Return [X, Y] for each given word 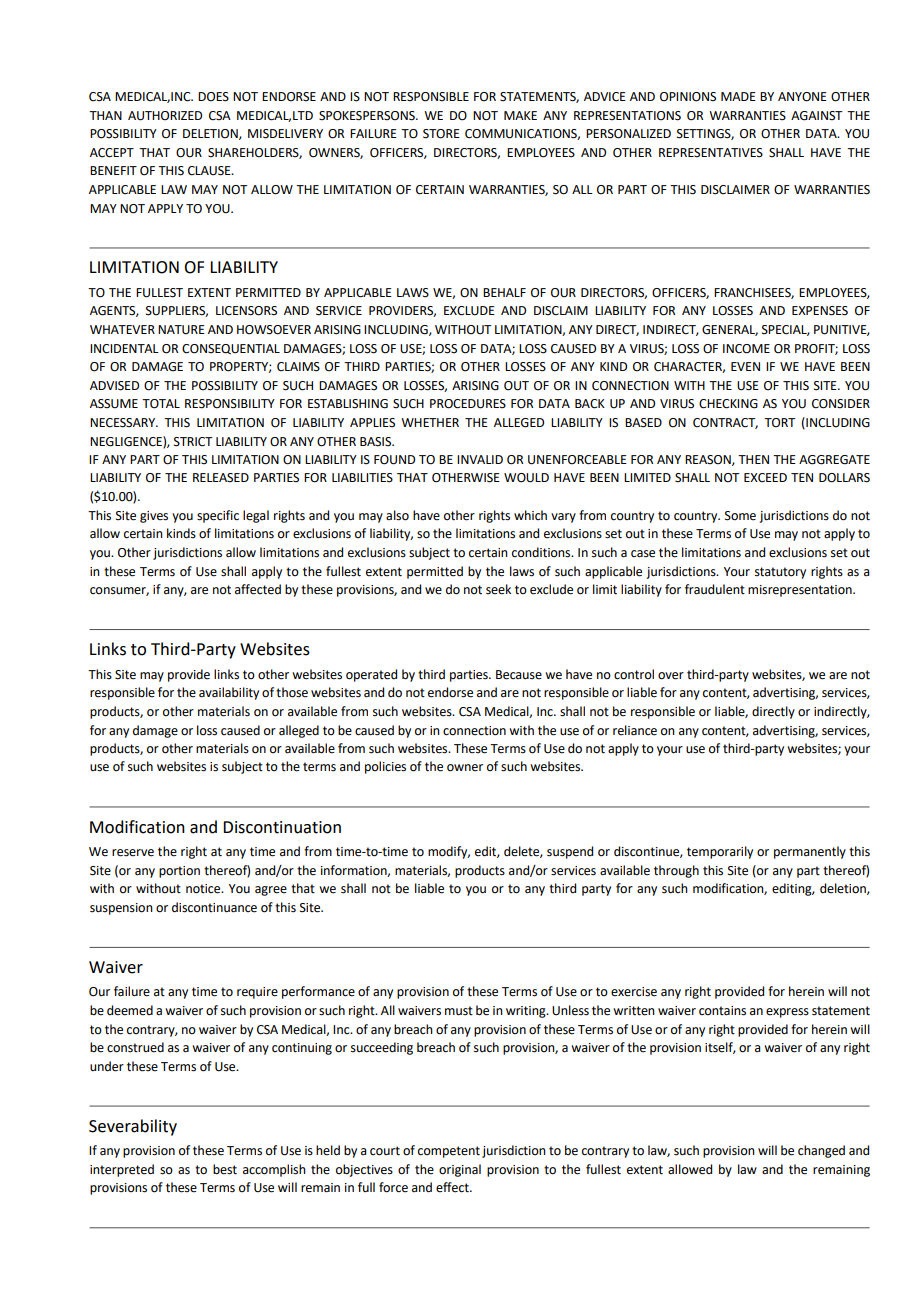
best [225, 1169]
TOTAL [161, 404]
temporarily [720, 852]
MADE [738, 96]
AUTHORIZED [165, 116]
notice [204, 889]
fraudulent [715, 589]
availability [229, 693]
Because [519, 675]
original [460, 1170]
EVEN [745, 366]
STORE [441, 134]
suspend [570, 852]
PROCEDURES [468, 404]
